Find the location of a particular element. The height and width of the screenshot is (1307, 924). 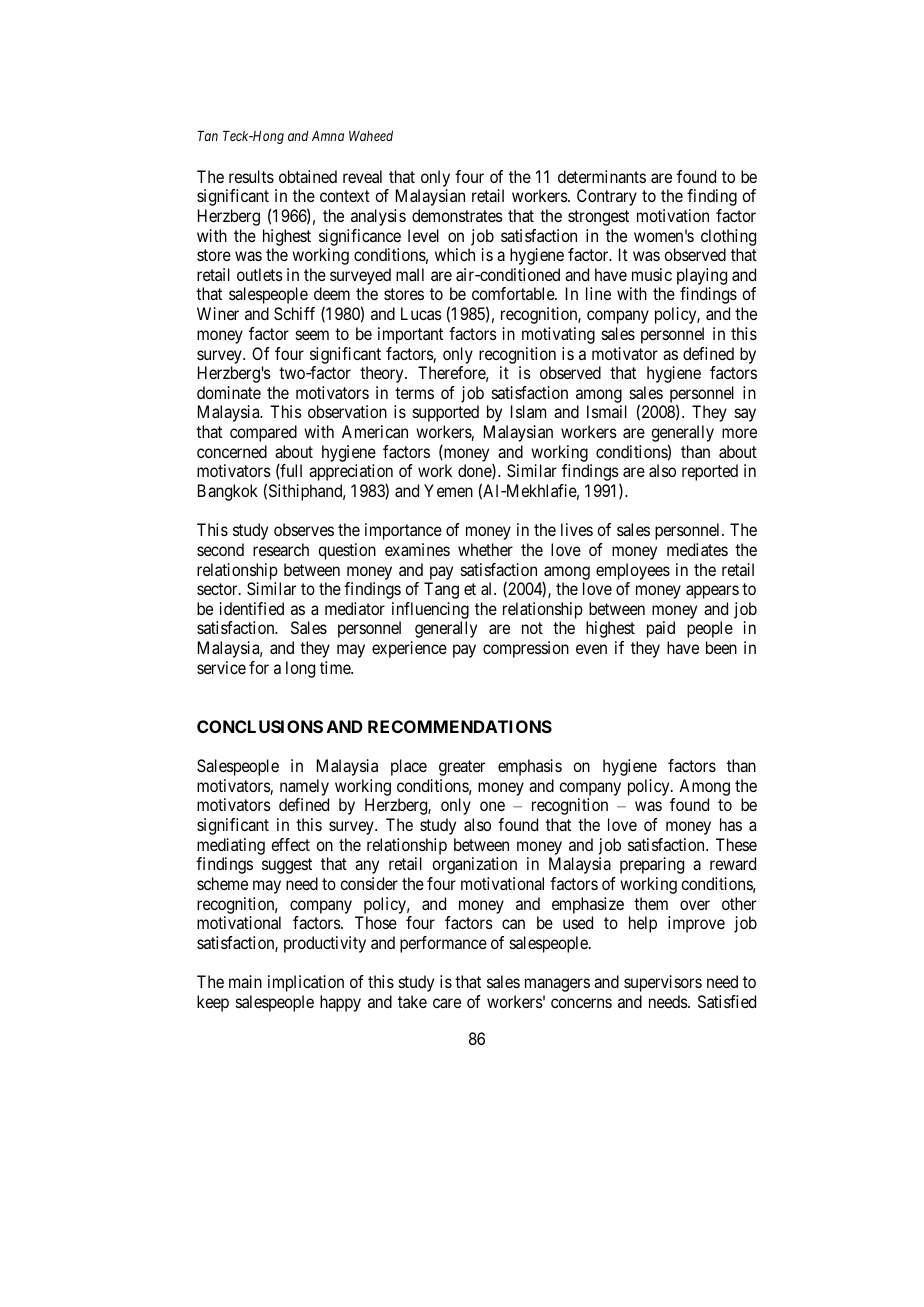

results is located at coordinates (251, 176).
